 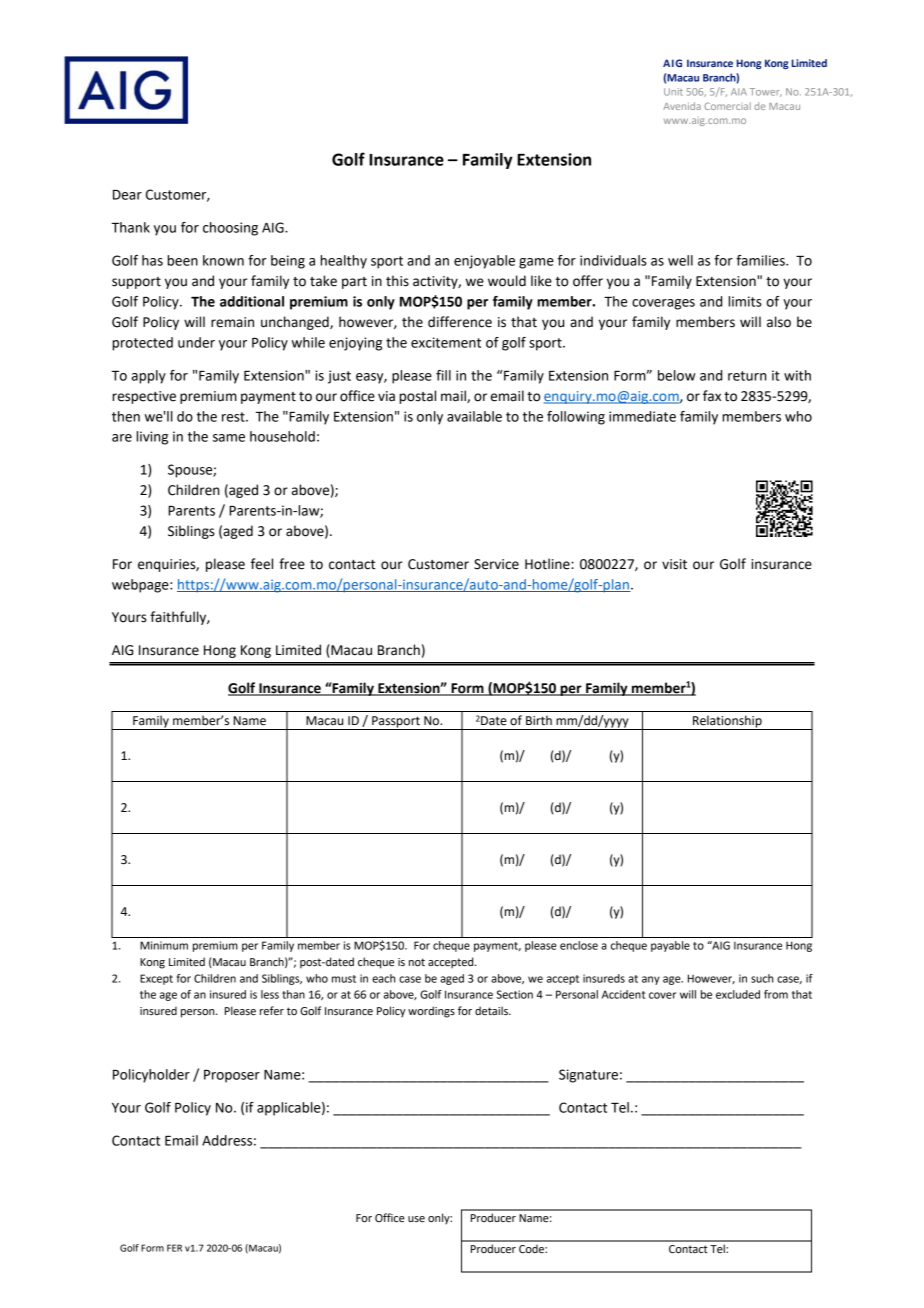 What do you see at coordinates (712, 396) in the screenshot?
I see `fax` at bounding box center [712, 396].
